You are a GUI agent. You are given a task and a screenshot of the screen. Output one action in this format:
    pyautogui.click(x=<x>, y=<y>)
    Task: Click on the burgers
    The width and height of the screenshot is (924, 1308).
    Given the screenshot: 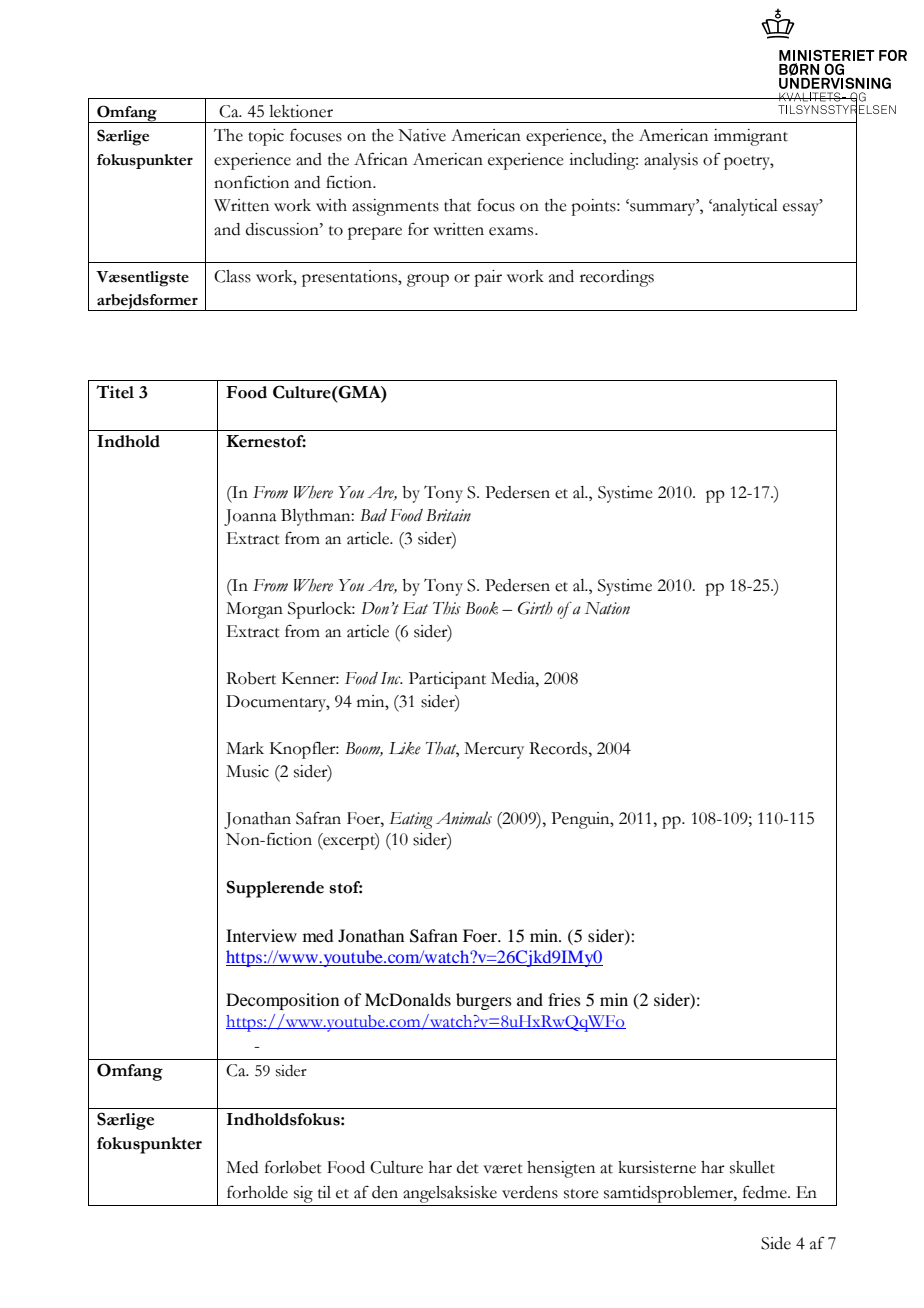 What is the action you would take?
    pyautogui.click(x=484, y=1001)
